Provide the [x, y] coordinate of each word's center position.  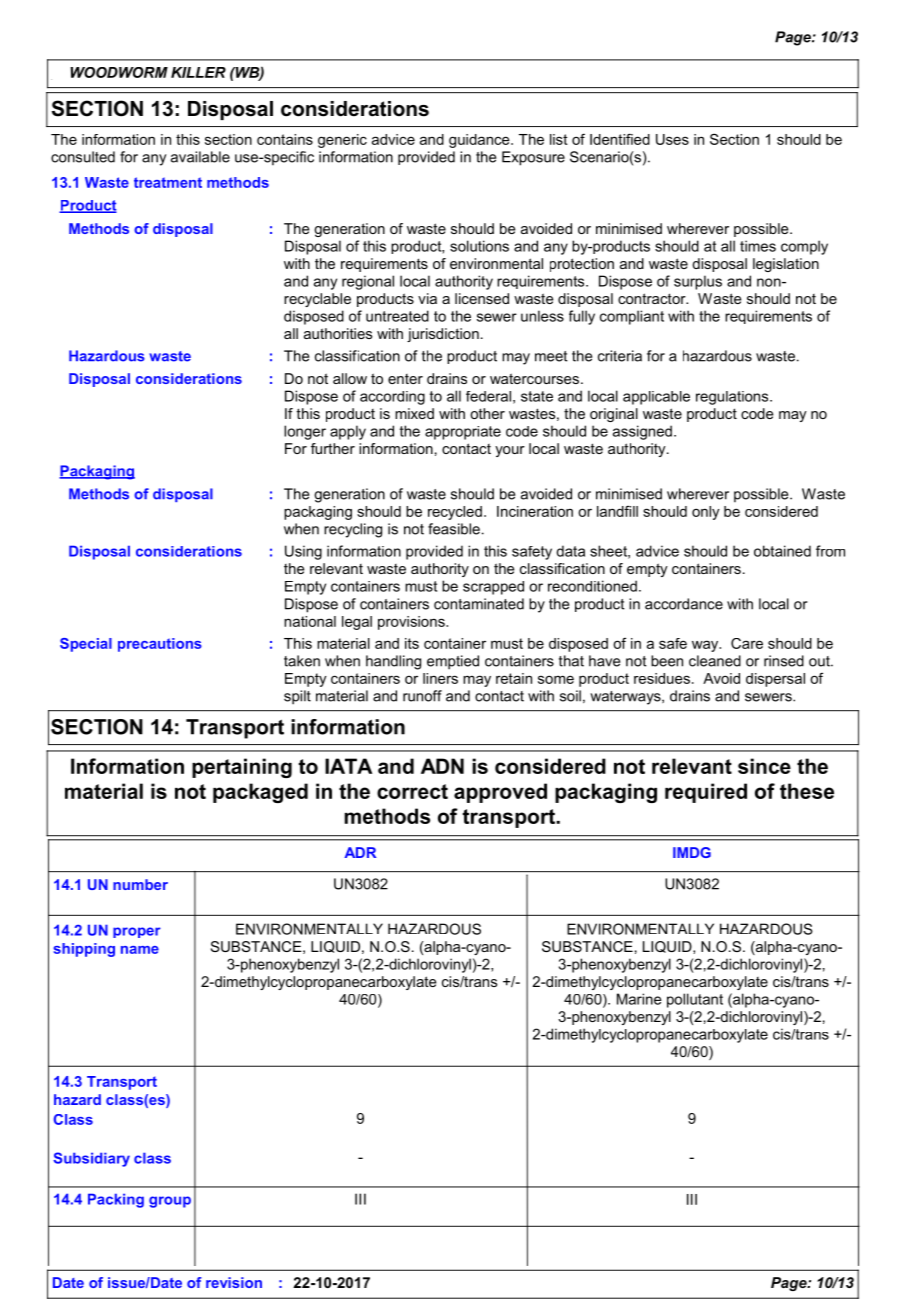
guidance [480, 141]
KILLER [198, 72]
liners [440, 678]
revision [234, 1282]
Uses [672, 139]
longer [305, 432]
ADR [360, 852]
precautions [160, 645]
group [170, 1202]
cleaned [715, 661]
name [140, 950]
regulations [733, 398]
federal [488, 396]
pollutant [695, 1000]
